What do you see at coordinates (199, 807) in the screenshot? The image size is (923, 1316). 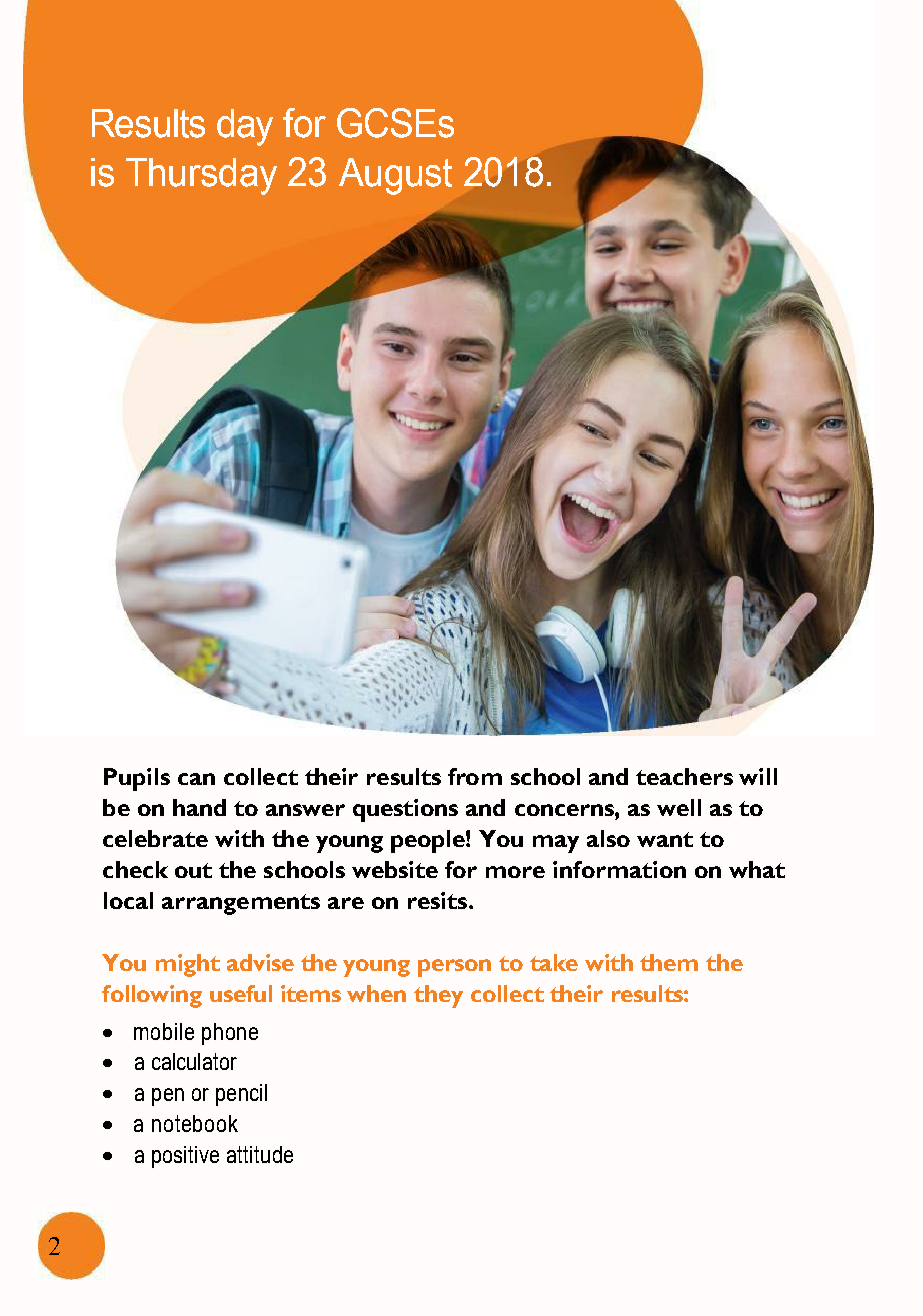 I see `hand` at bounding box center [199, 807].
